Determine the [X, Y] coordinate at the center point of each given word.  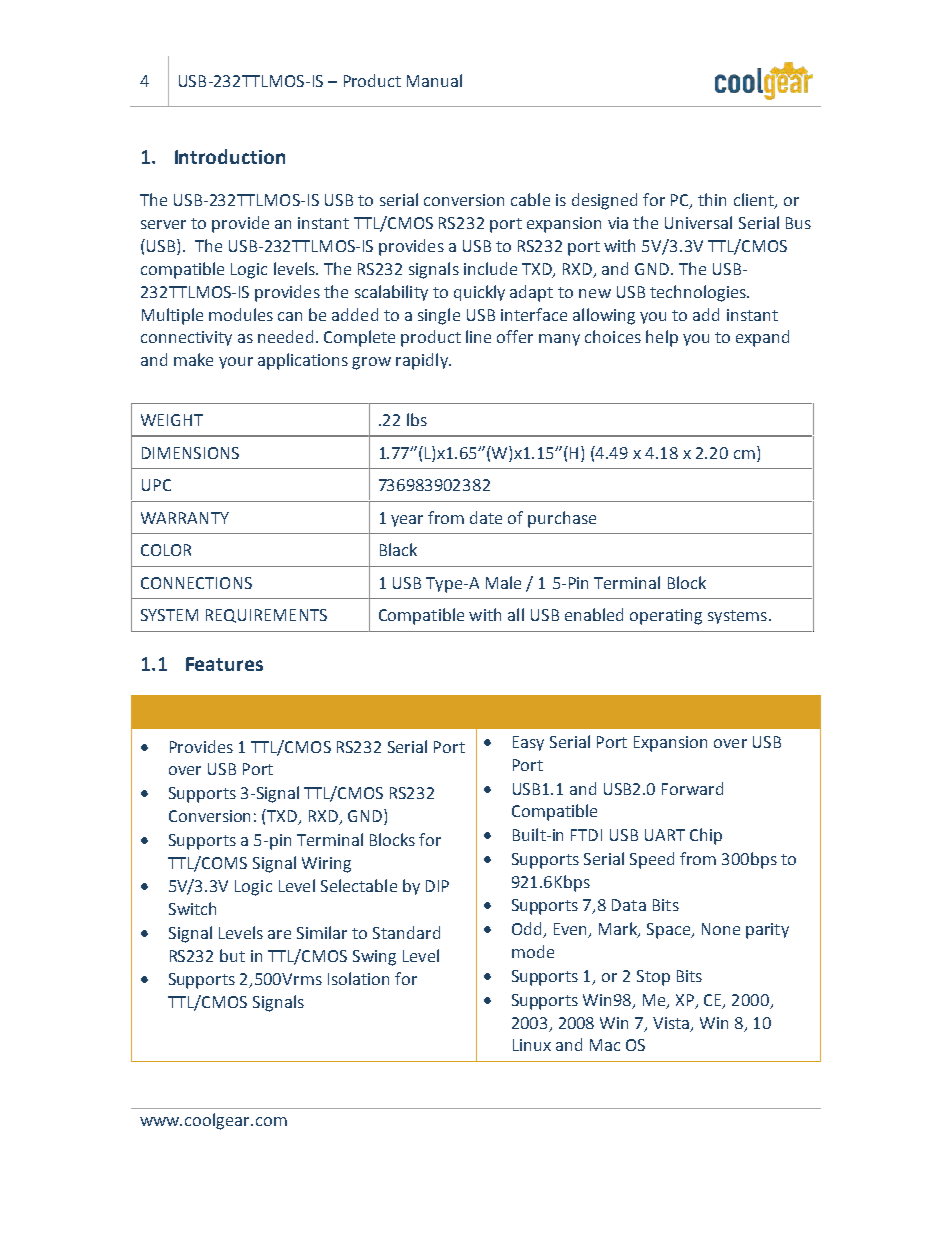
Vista [672, 1024]
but [232, 955]
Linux [532, 1045]
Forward [692, 788]
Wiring [326, 865]
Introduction [230, 156]
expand [762, 338]
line [478, 336]
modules [241, 314]
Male [503, 582]
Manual [434, 80]
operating [666, 617]
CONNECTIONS [196, 583]
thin [712, 199]
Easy [528, 743]
